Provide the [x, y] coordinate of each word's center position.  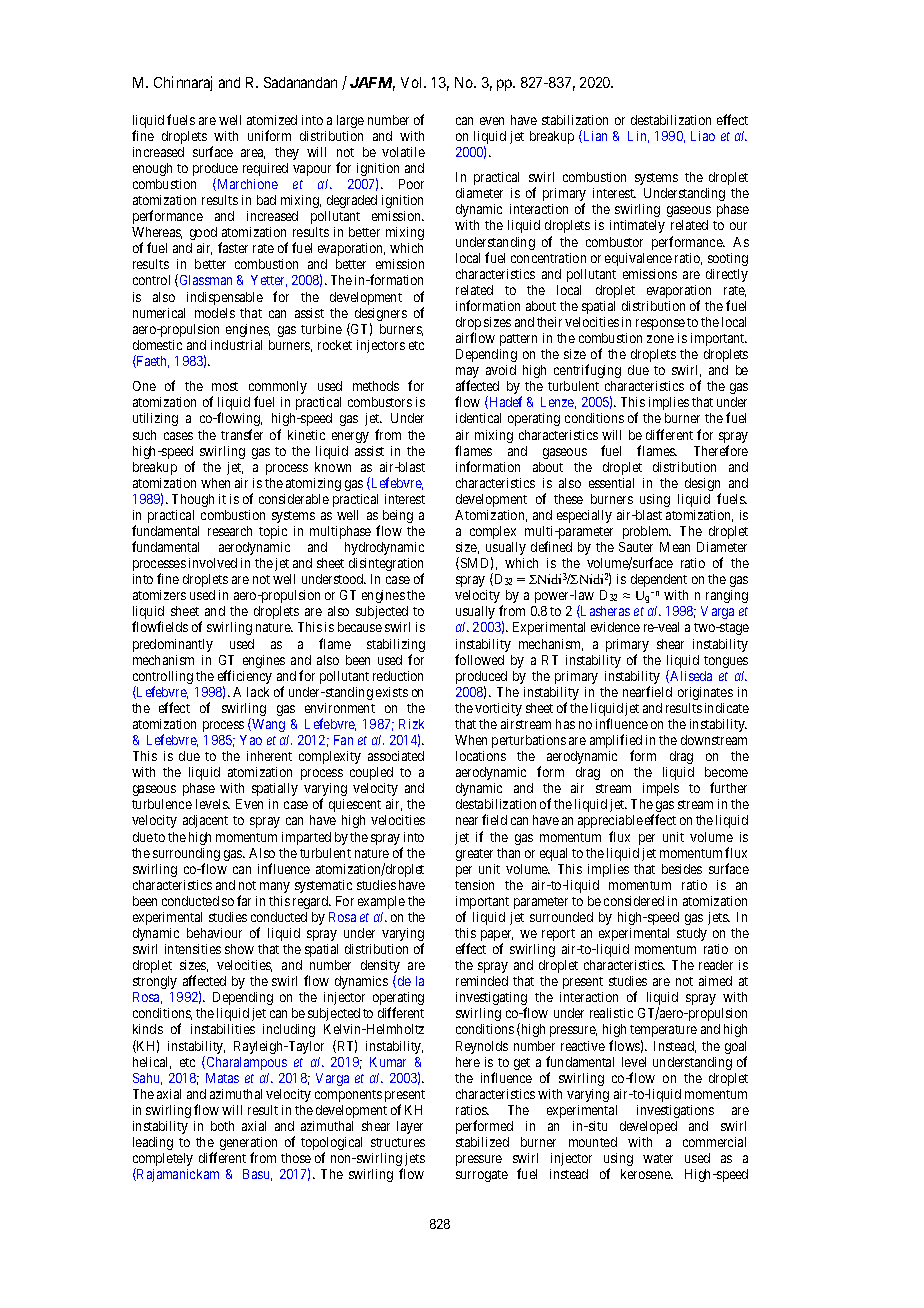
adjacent [205, 821]
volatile [403, 152]
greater [474, 855]
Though [193, 500]
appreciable [610, 821]
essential [611, 483]
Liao [703, 136]
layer [410, 1127]
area [253, 154]
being [398, 516]
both [222, 1126]
